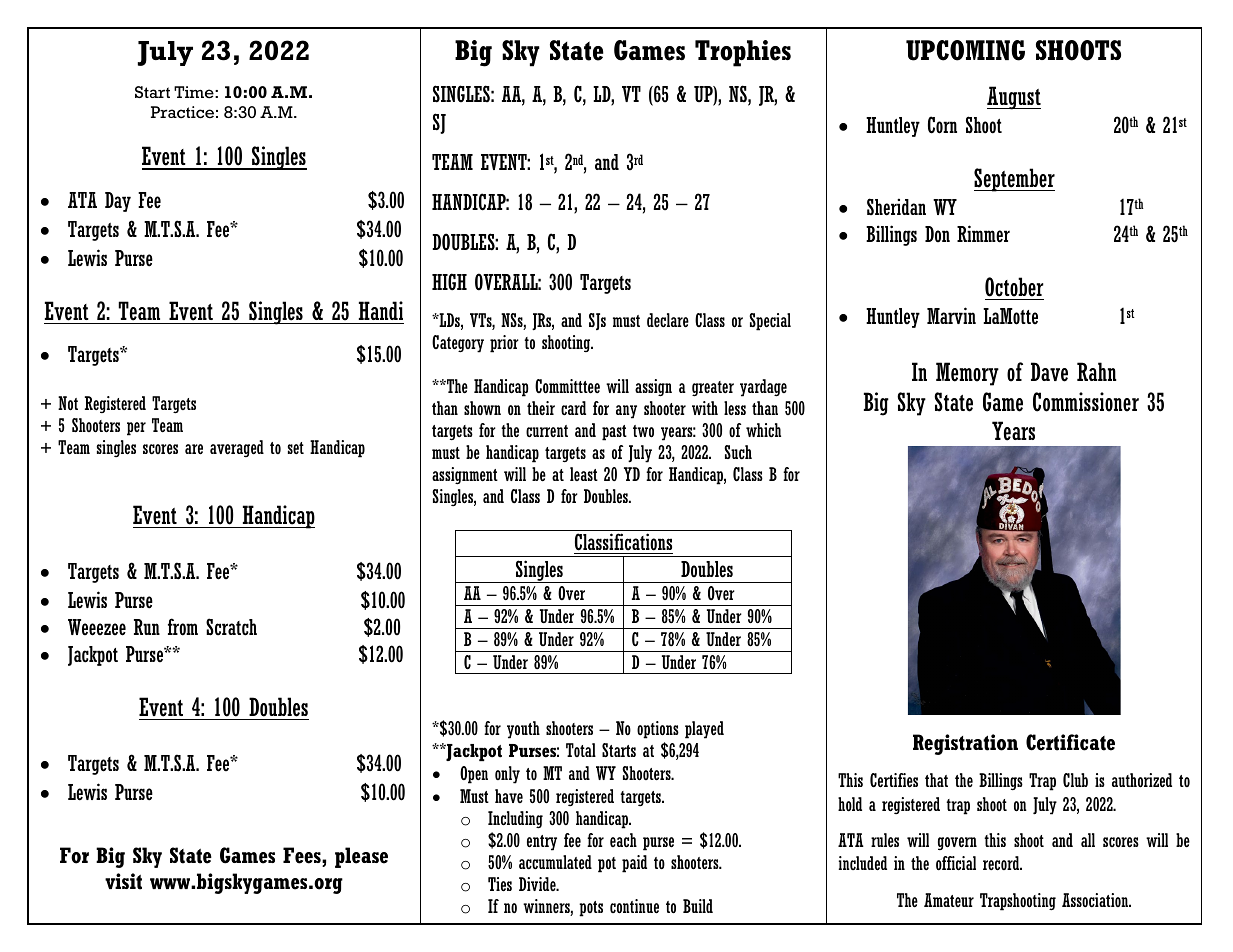 This screenshot has width=1233, height=952. Describe the element at coordinates (183, 627) in the screenshot. I see `from` at that location.
